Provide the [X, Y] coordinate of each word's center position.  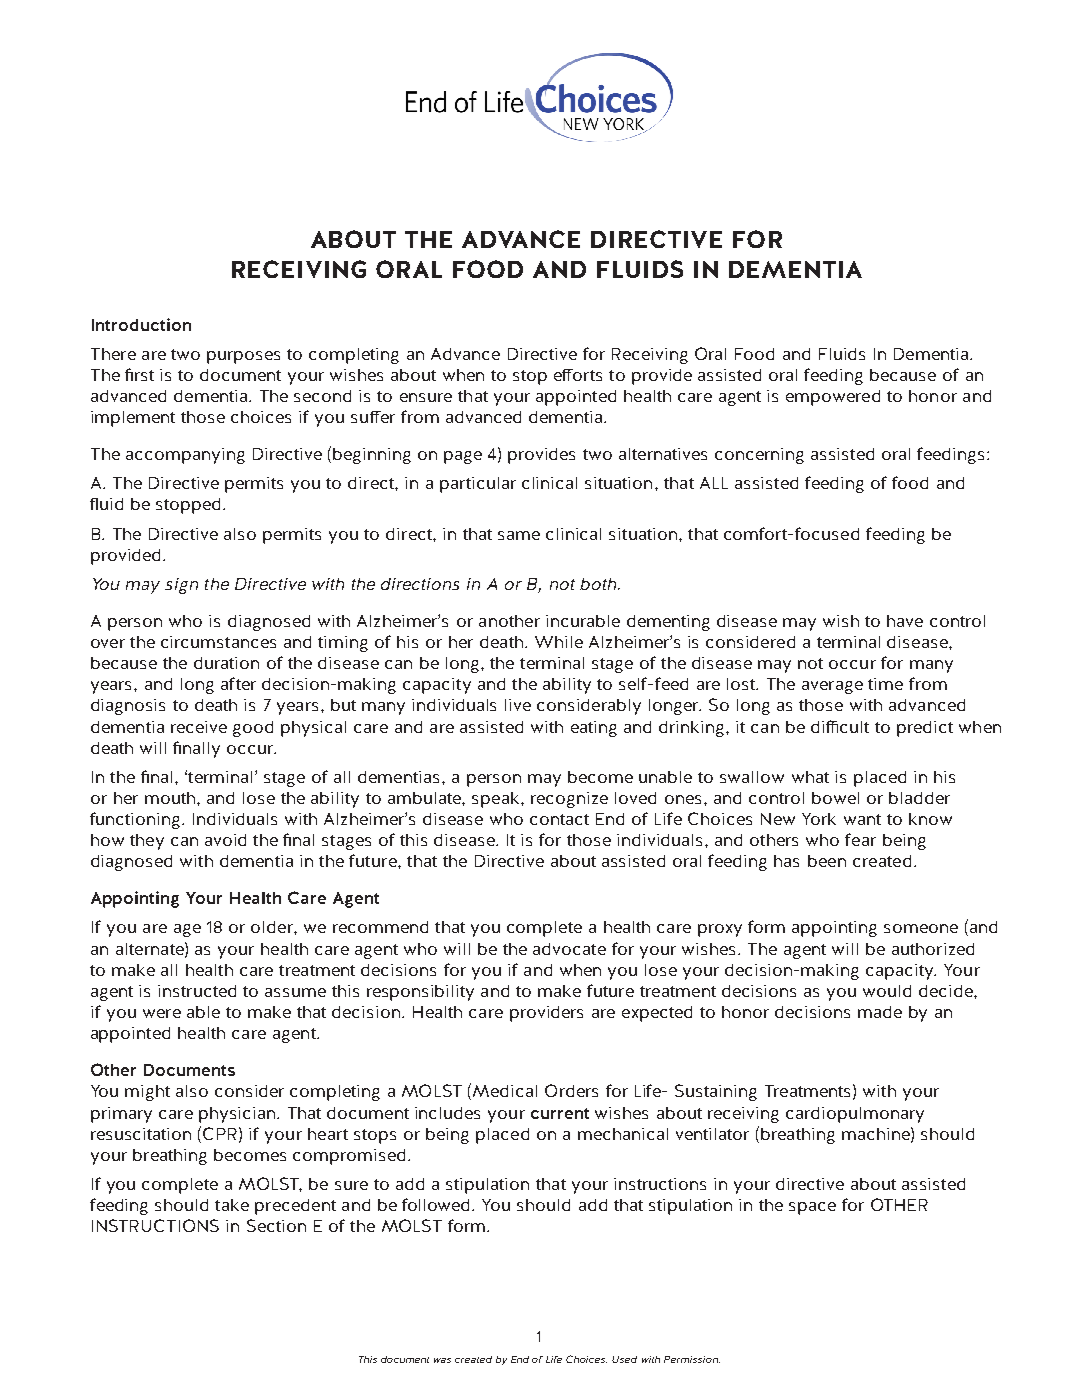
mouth [171, 798]
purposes [243, 357]
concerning [759, 456]
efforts [578, 375]
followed [437, 1204]
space [812, 1208]
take [232, 1205]
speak [497, 800]
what [810, 777]
